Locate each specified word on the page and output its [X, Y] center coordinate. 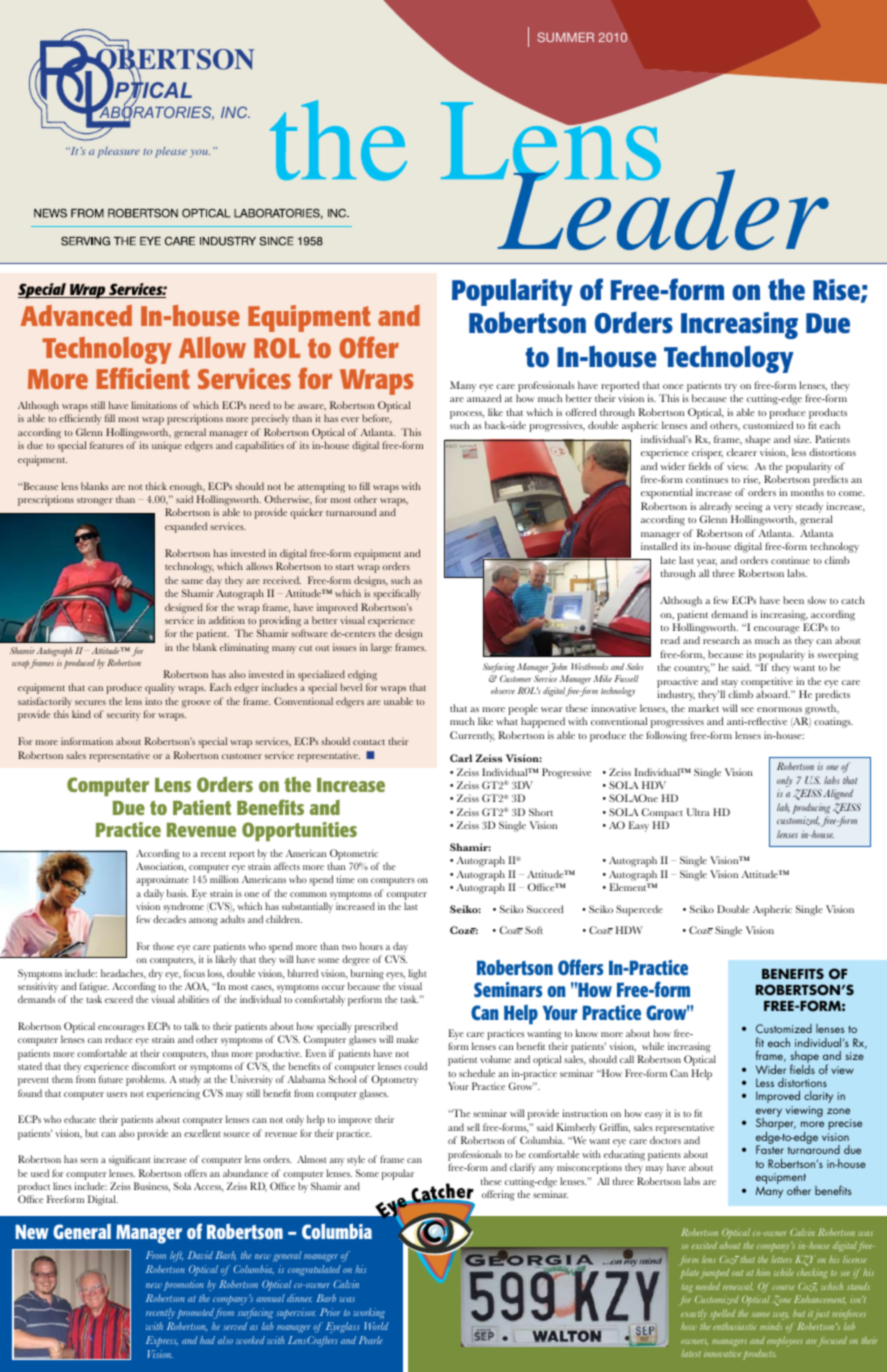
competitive [767, 682]
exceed [119, 999]
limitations [154, 405]
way [781, 1316]
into [153, 701]
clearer [742, 452]
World [377, 1326]
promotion [184, 1285]
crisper [707, 453]
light [417, 974]
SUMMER [565, 37]
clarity [818, 1097]
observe [503, 690]
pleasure [118, 152]
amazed [484, 398]
